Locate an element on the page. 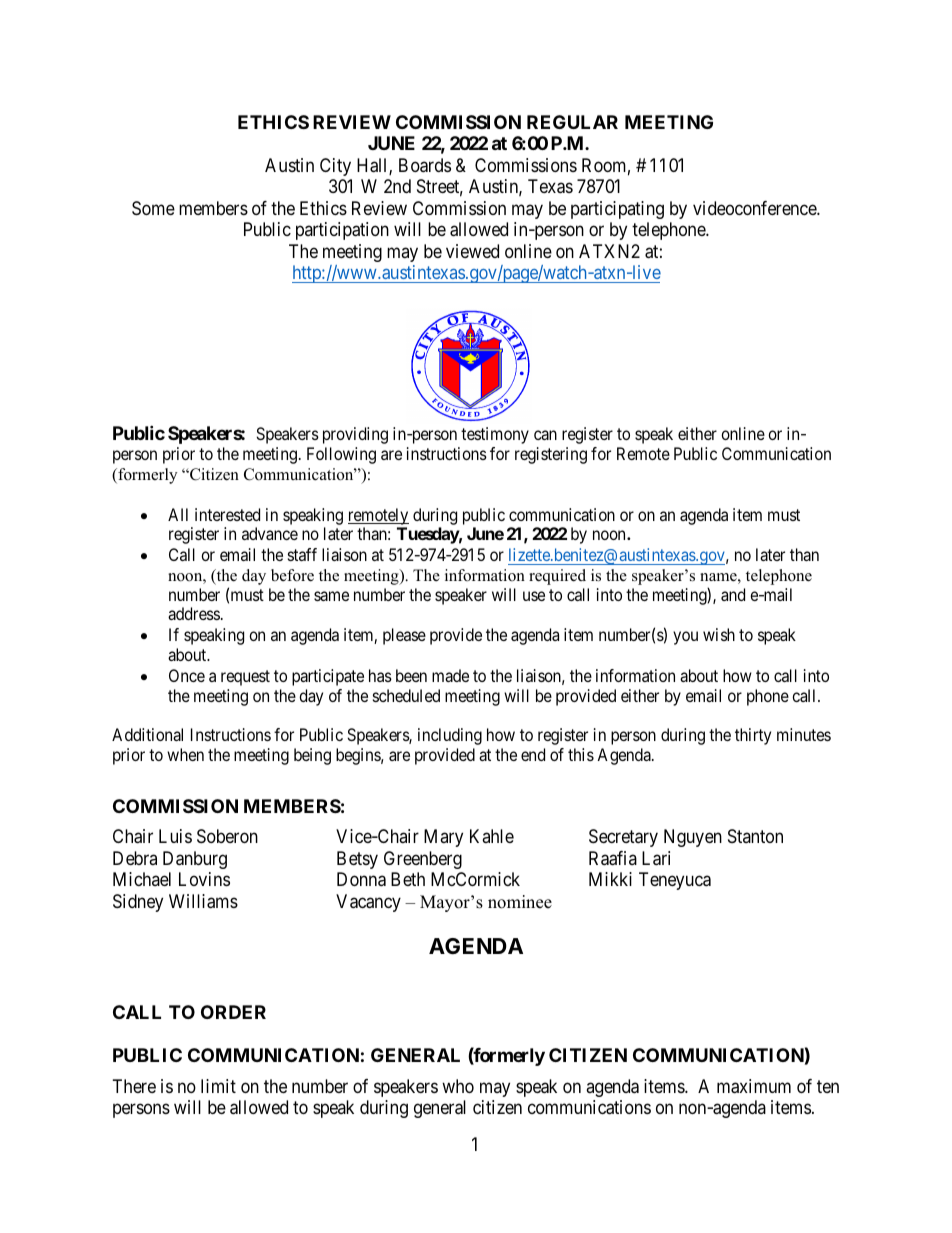 Image resolution: width=952 pixels, height=1233 pixels. interested is located at coordinates (227, 514).
